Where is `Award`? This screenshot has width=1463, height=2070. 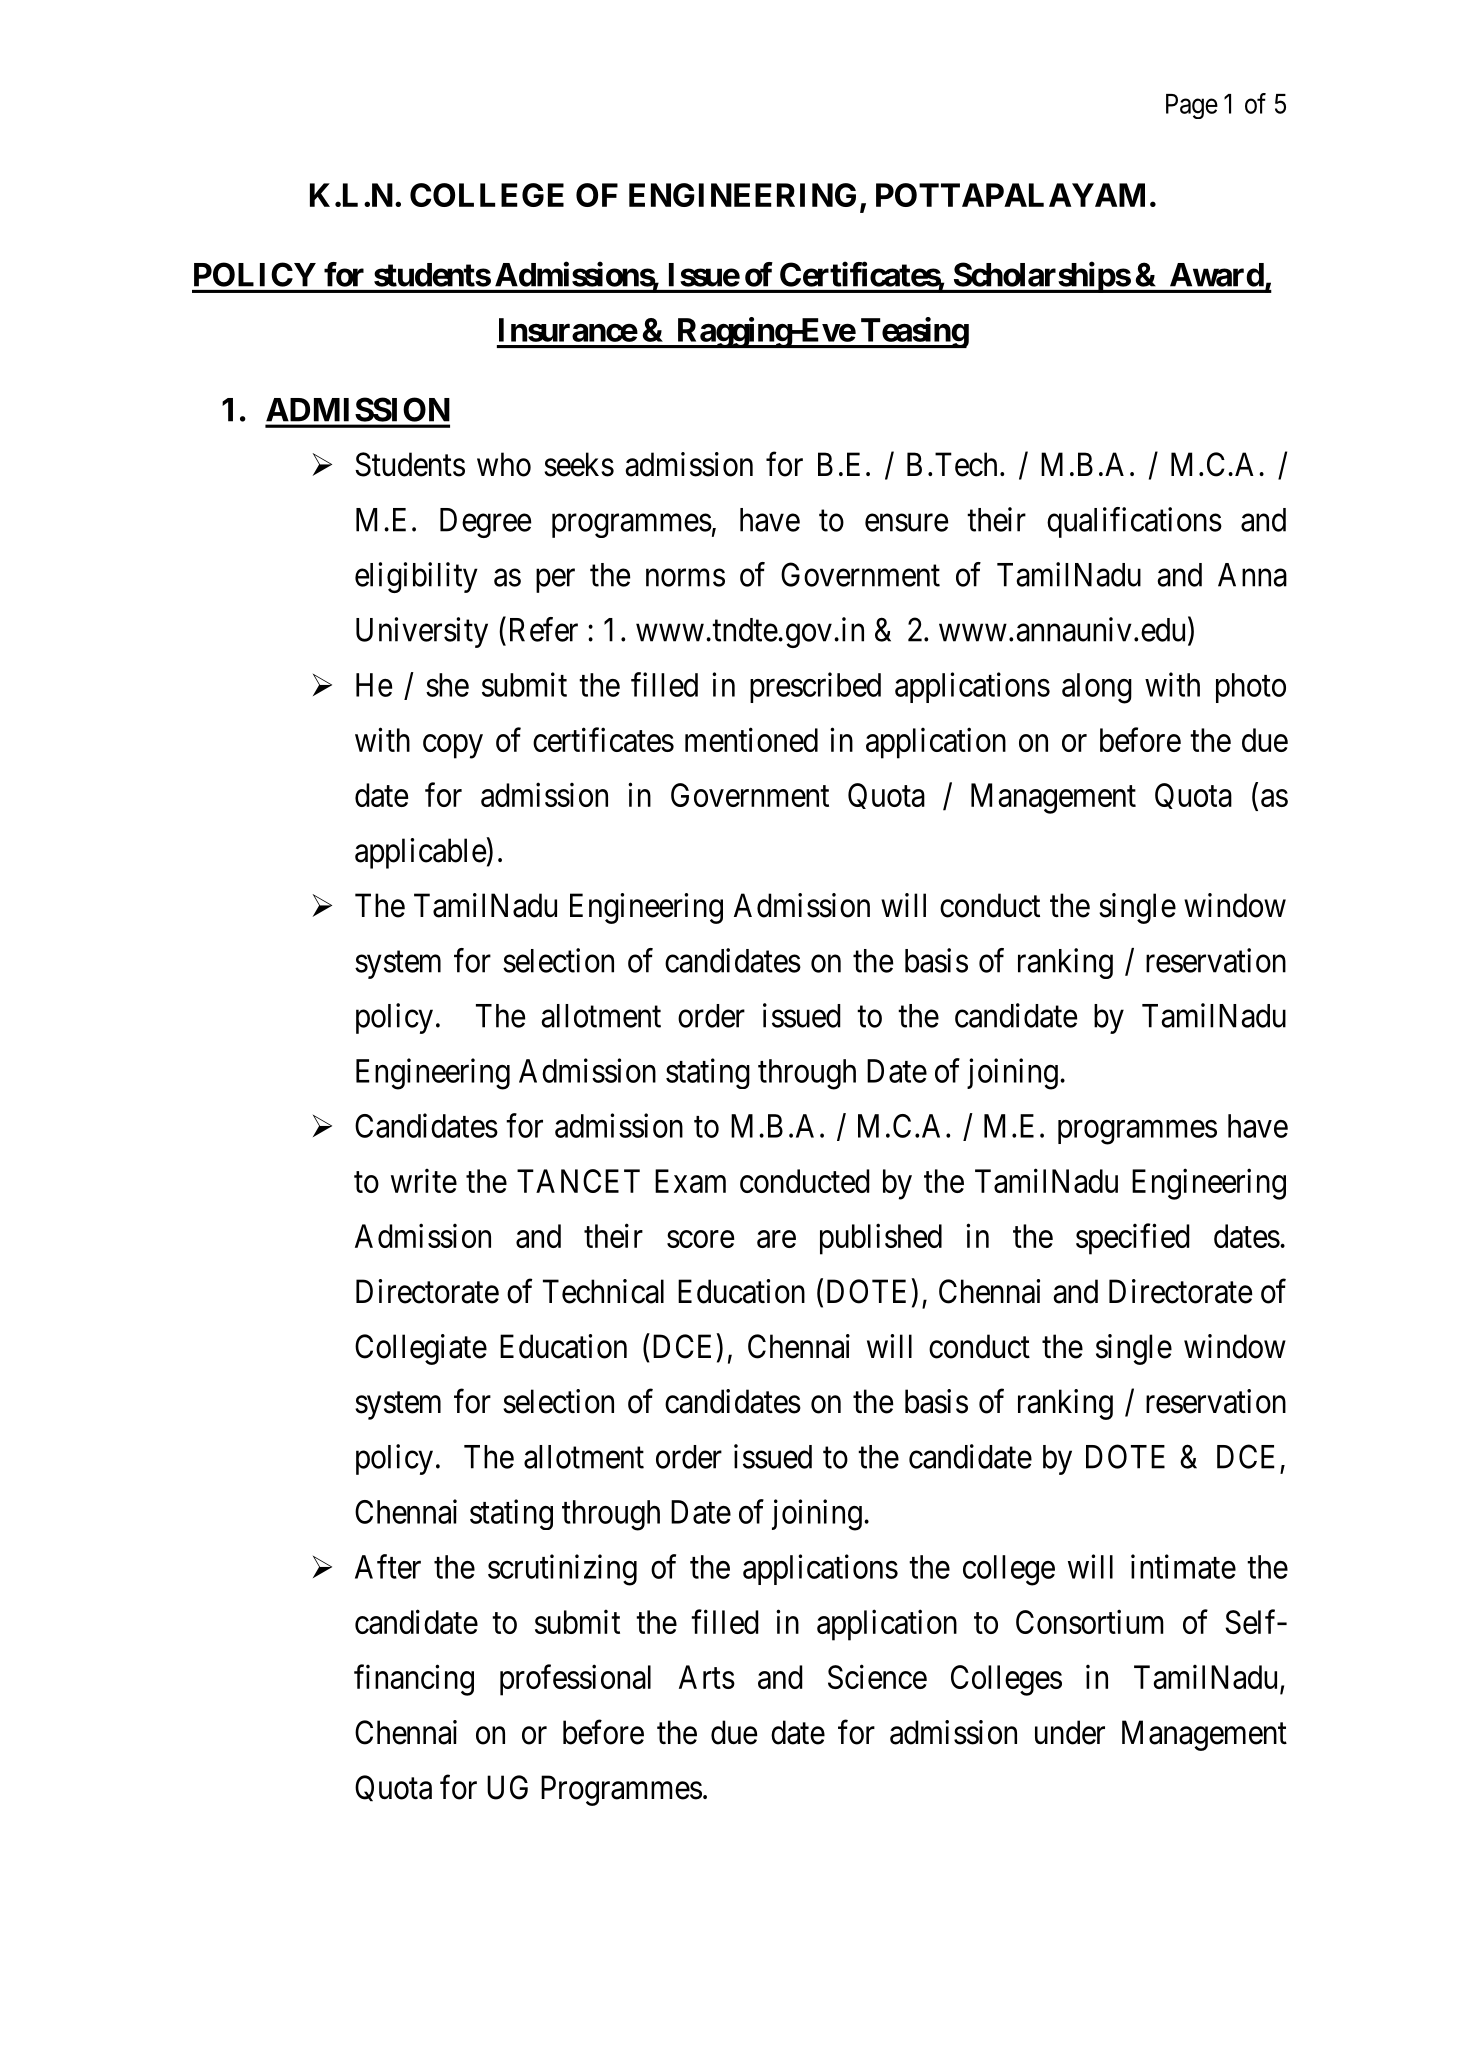
Award is located at coordinates (1217, 275).
